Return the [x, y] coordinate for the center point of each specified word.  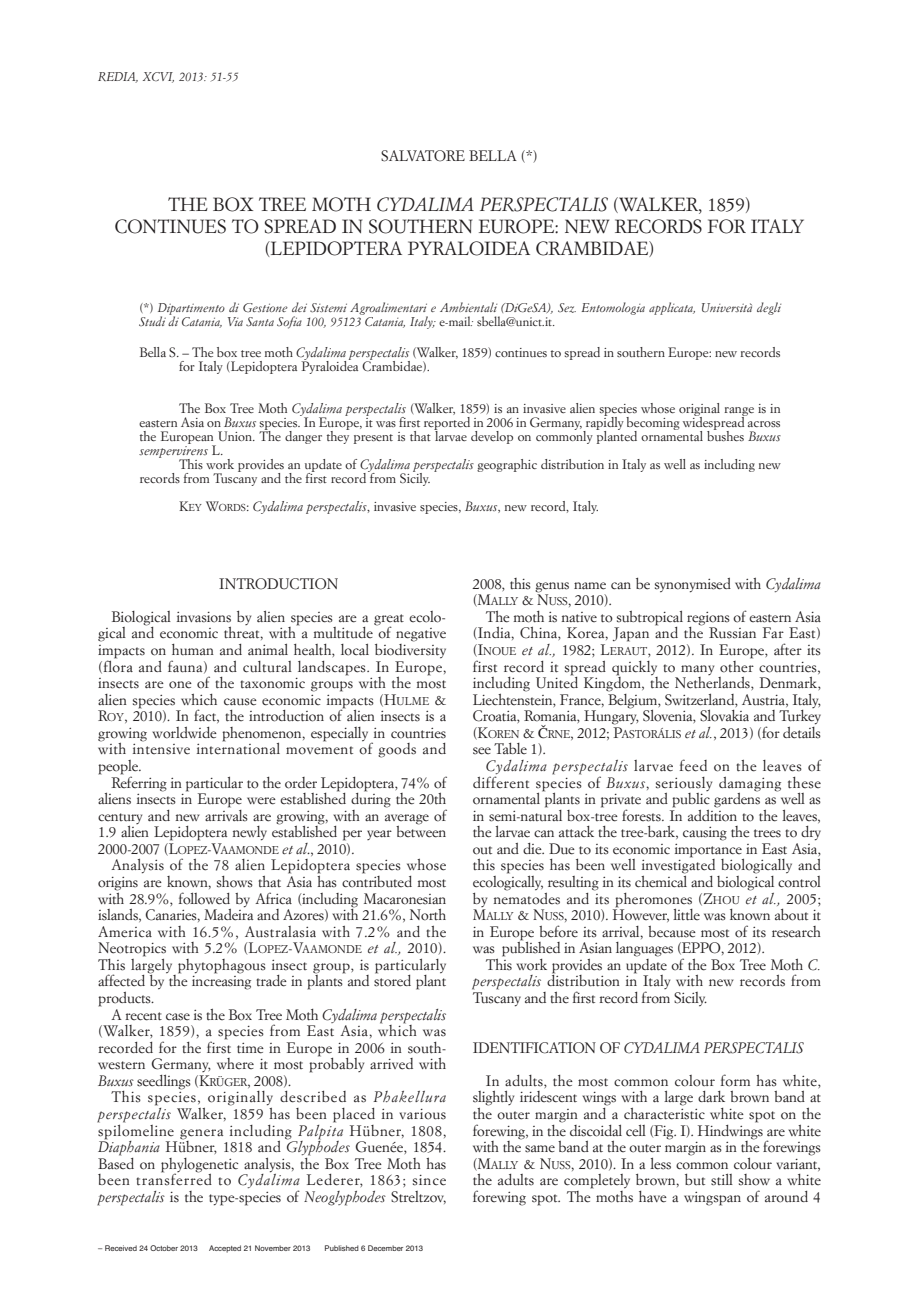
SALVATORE [423, 156]
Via [235, 321]
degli [769, 308]
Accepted [225, 1249]
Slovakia [724, 716]
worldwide [184, 733]
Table [510, 748]
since [429, 1180]
